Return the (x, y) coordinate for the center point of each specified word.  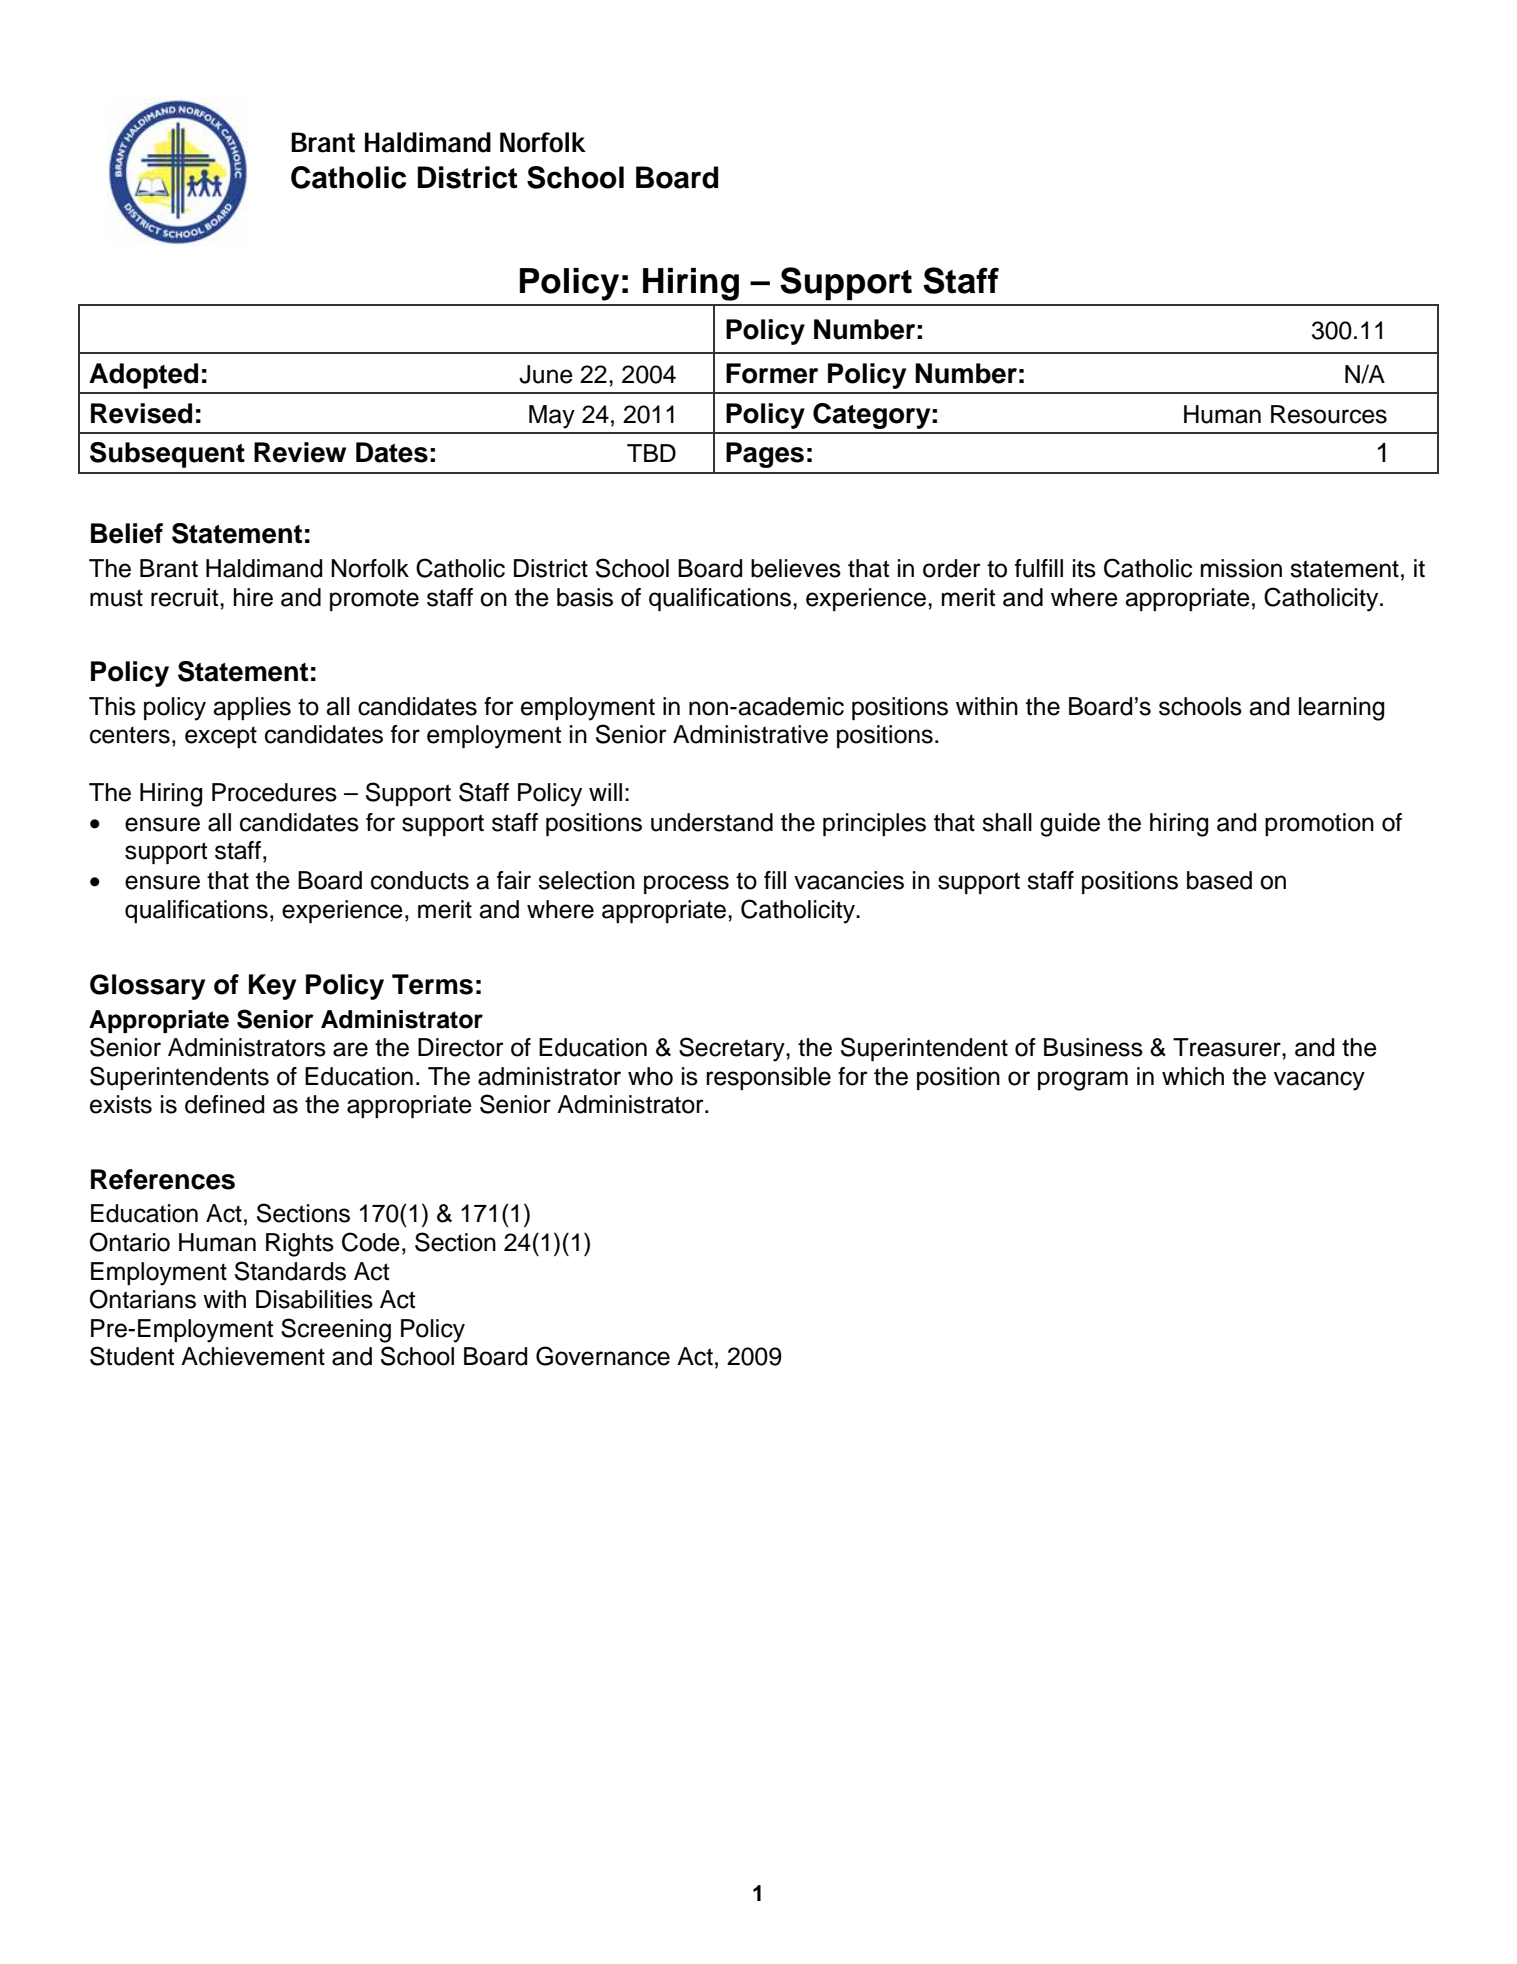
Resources (1329, 414)
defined (224, 1104)
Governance (603, 1356)
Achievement (253, 1356)
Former (772, 373)
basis (585, 597)
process (686, 884)
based (1219, 880)
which (1193, 1076)
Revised (141, 413)
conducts (420, 880)
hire (253, 597)
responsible (768, 1078)
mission (1241, 568)
